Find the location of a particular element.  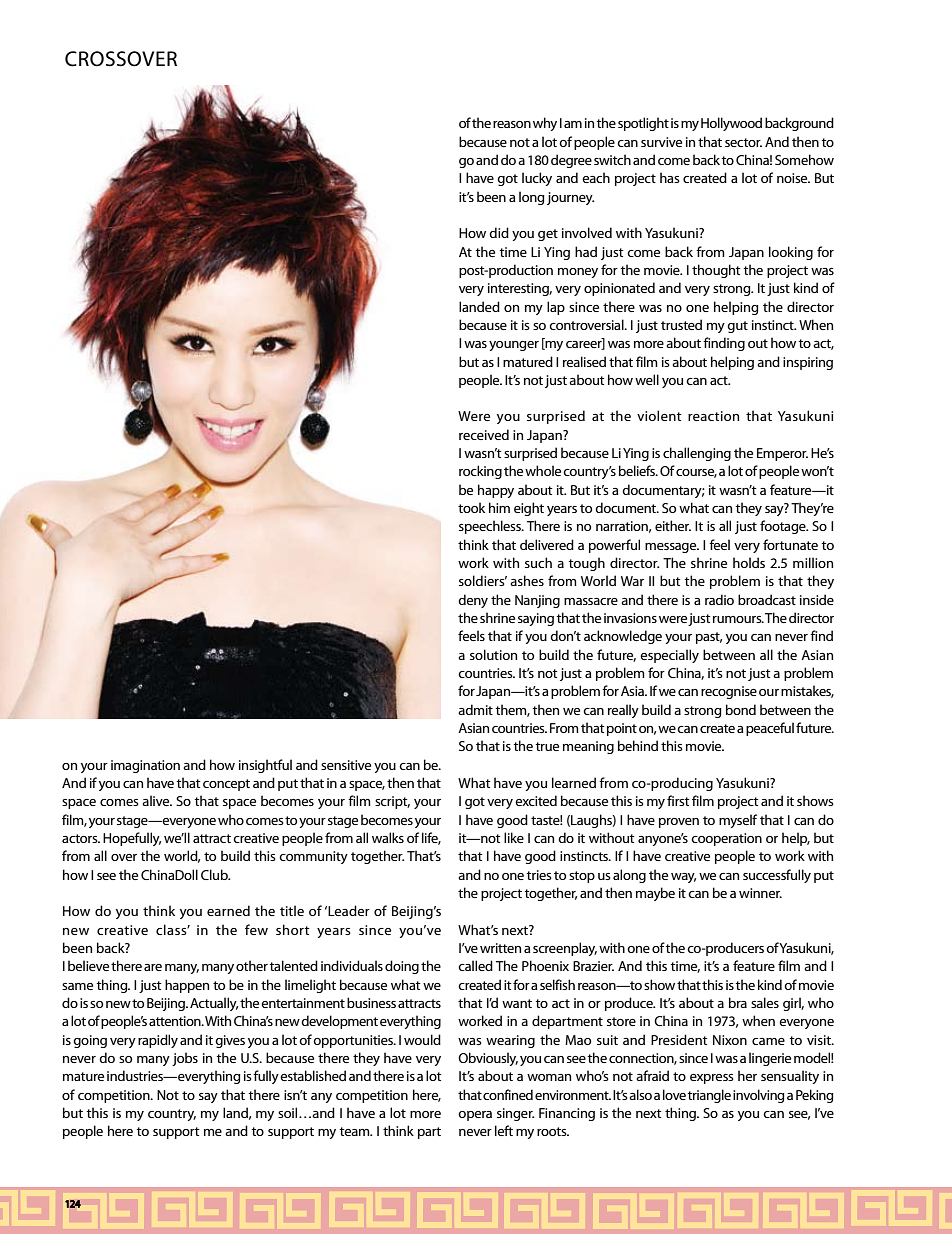

script is located at coordinates (392, 802).
